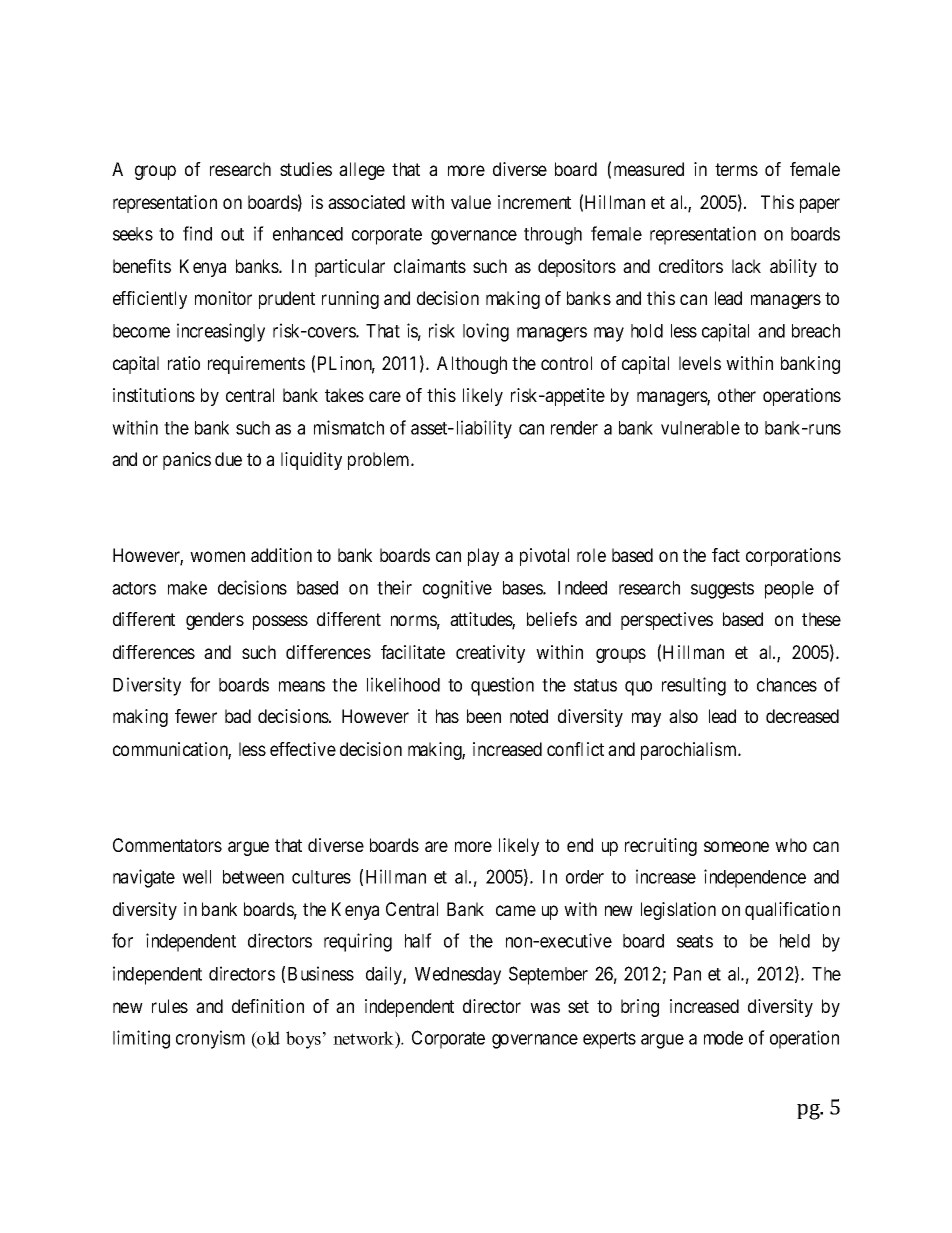 Image resolution: width=952 pixels, height=1233 pixels. Describe the element at coordinates (196, 716) in the image. I see `fewer` at that location.
